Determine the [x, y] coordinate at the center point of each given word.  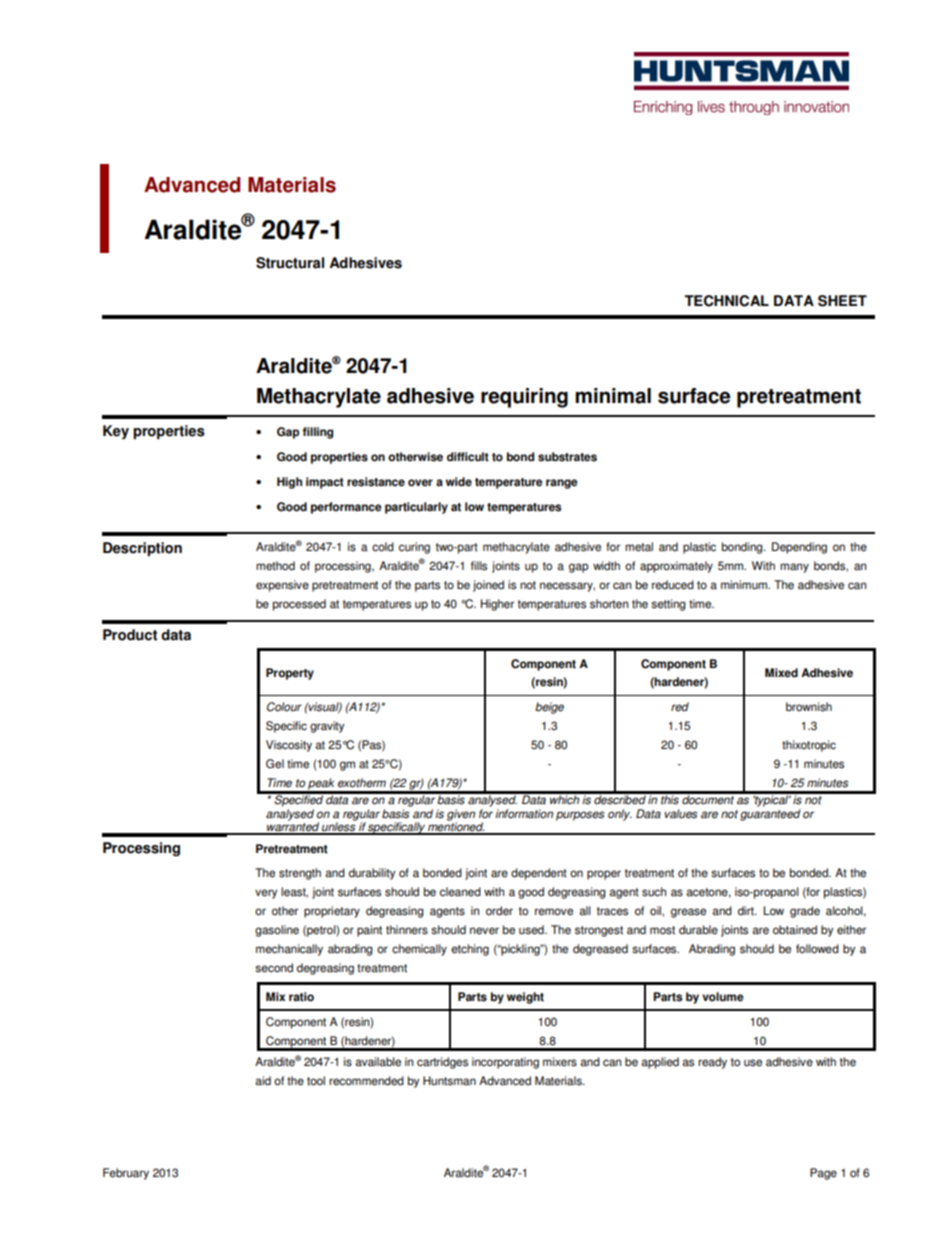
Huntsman [449, 1081]
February [126, 1174]
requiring [524, 398]
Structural [290, 263]
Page [823, 1174]
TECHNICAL [726, 301]
